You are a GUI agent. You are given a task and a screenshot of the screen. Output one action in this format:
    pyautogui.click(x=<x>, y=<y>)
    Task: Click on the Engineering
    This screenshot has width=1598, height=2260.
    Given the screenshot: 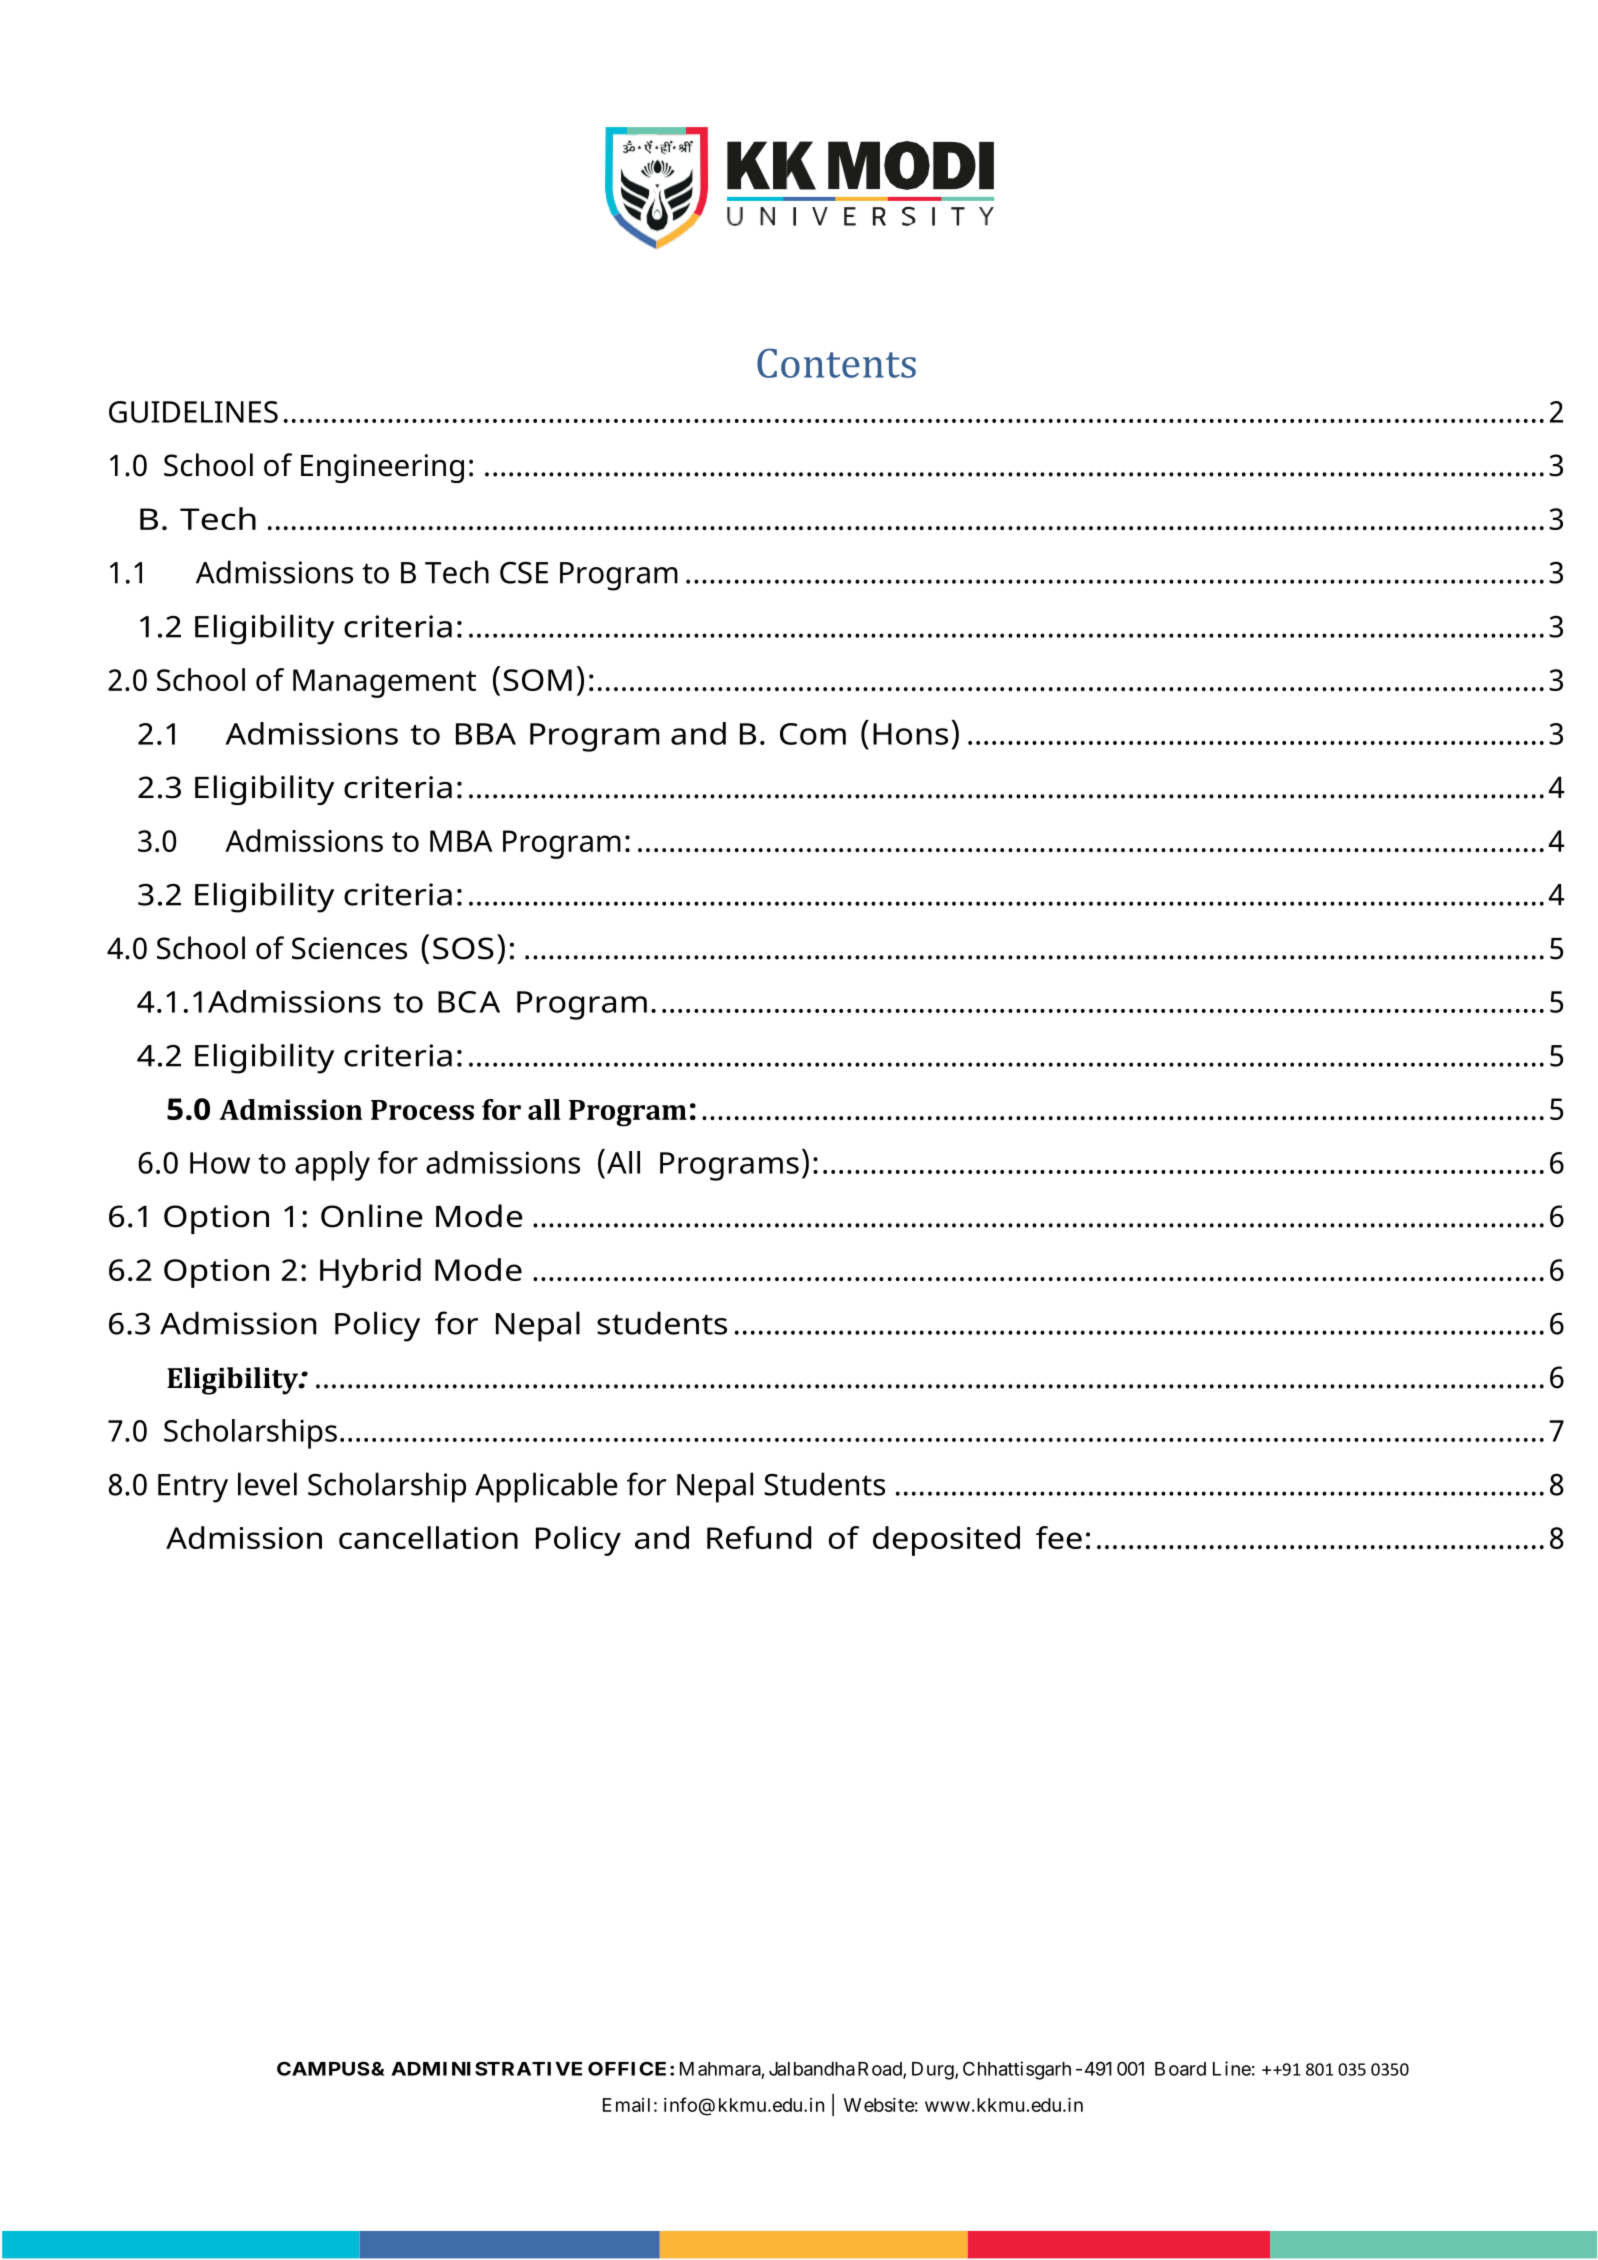 What is the action you would take?
    pyautogui.click(x=382, y=468)
